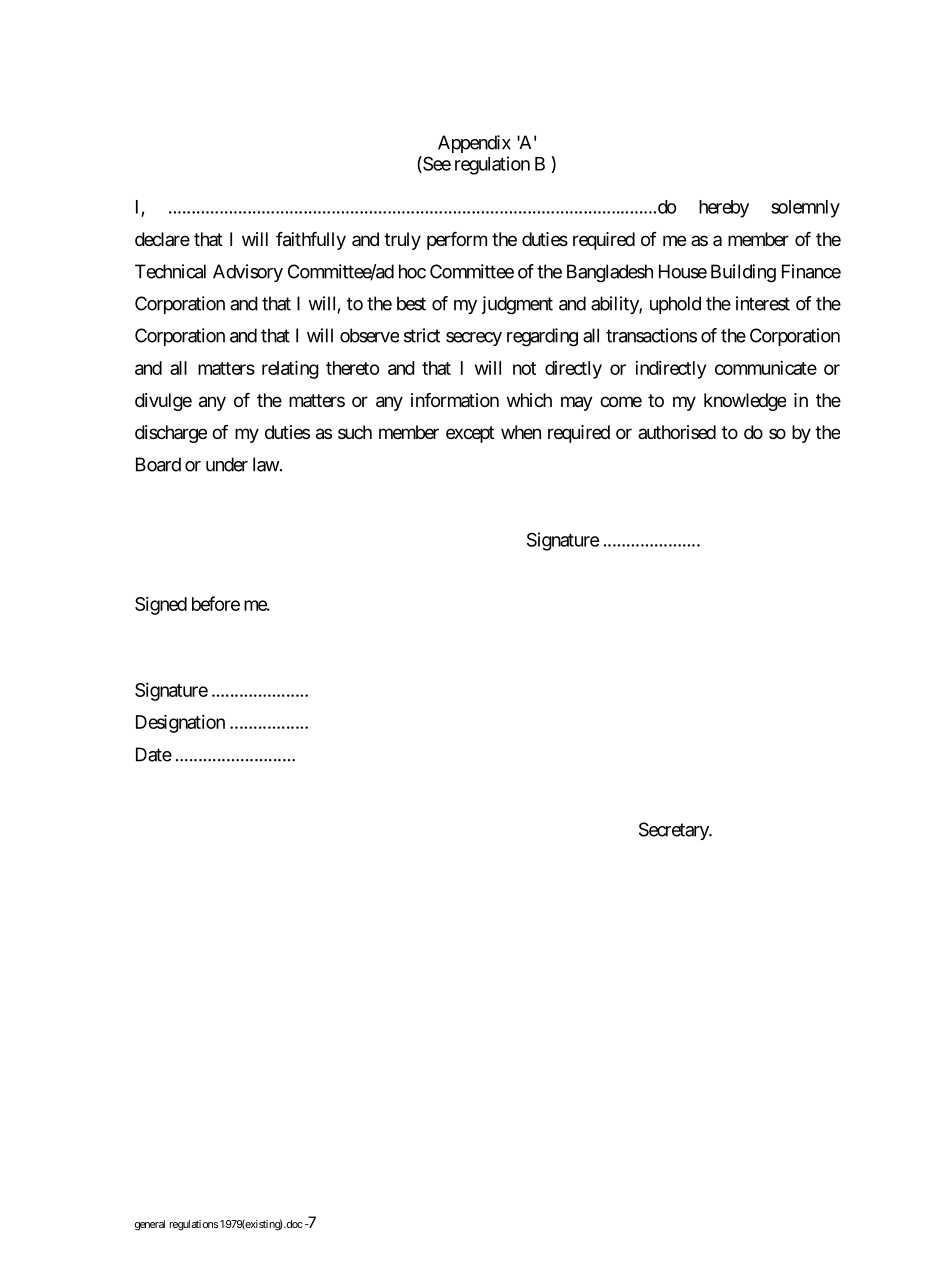 Image resolution: width=951 pixels, height=1288 pixels. What do you see at coordinates (266, 464) in the document?
I see `law` at bounding box center [266, 464].
